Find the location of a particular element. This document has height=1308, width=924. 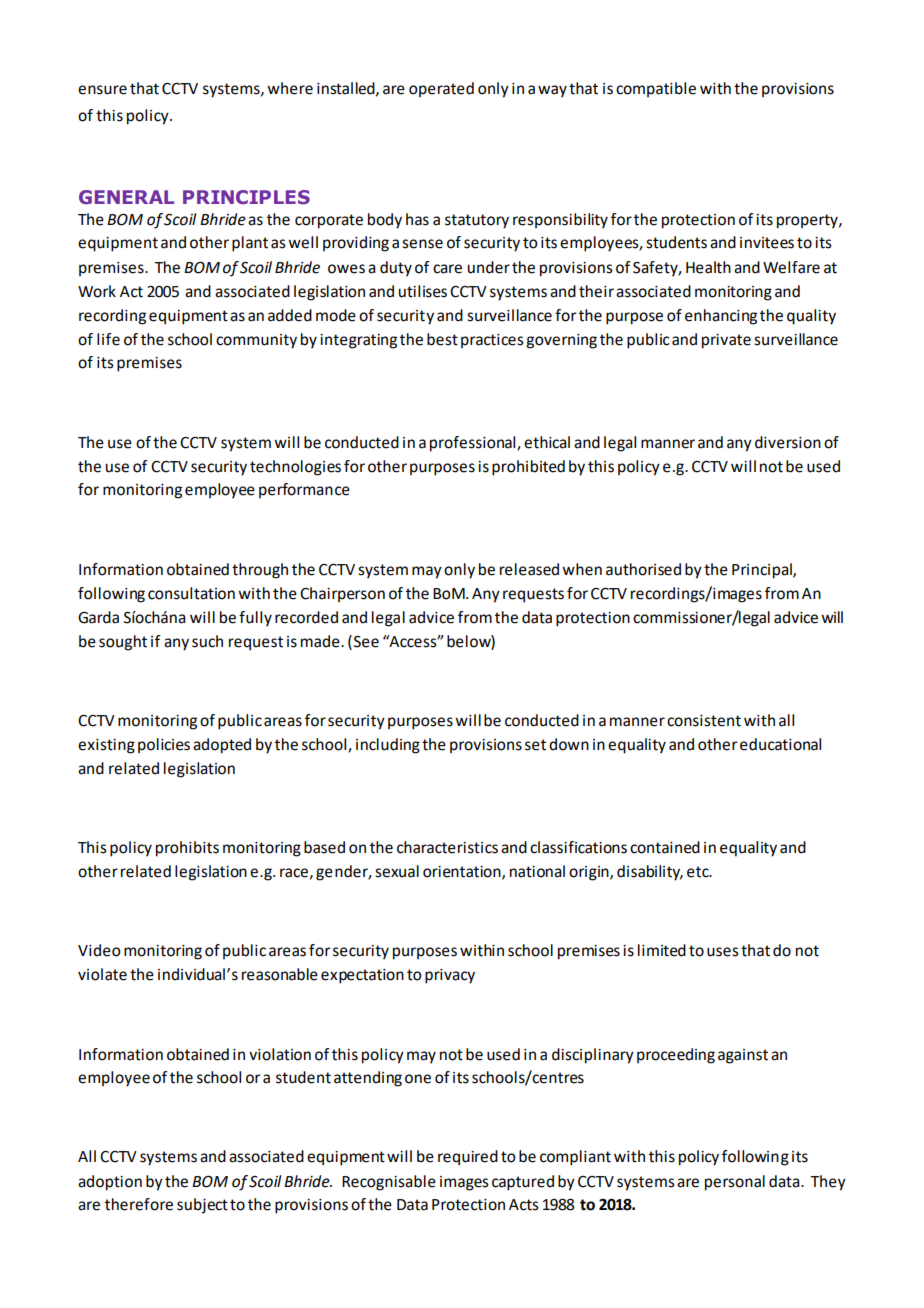

prohibits is located at coordinates (187, 849).
